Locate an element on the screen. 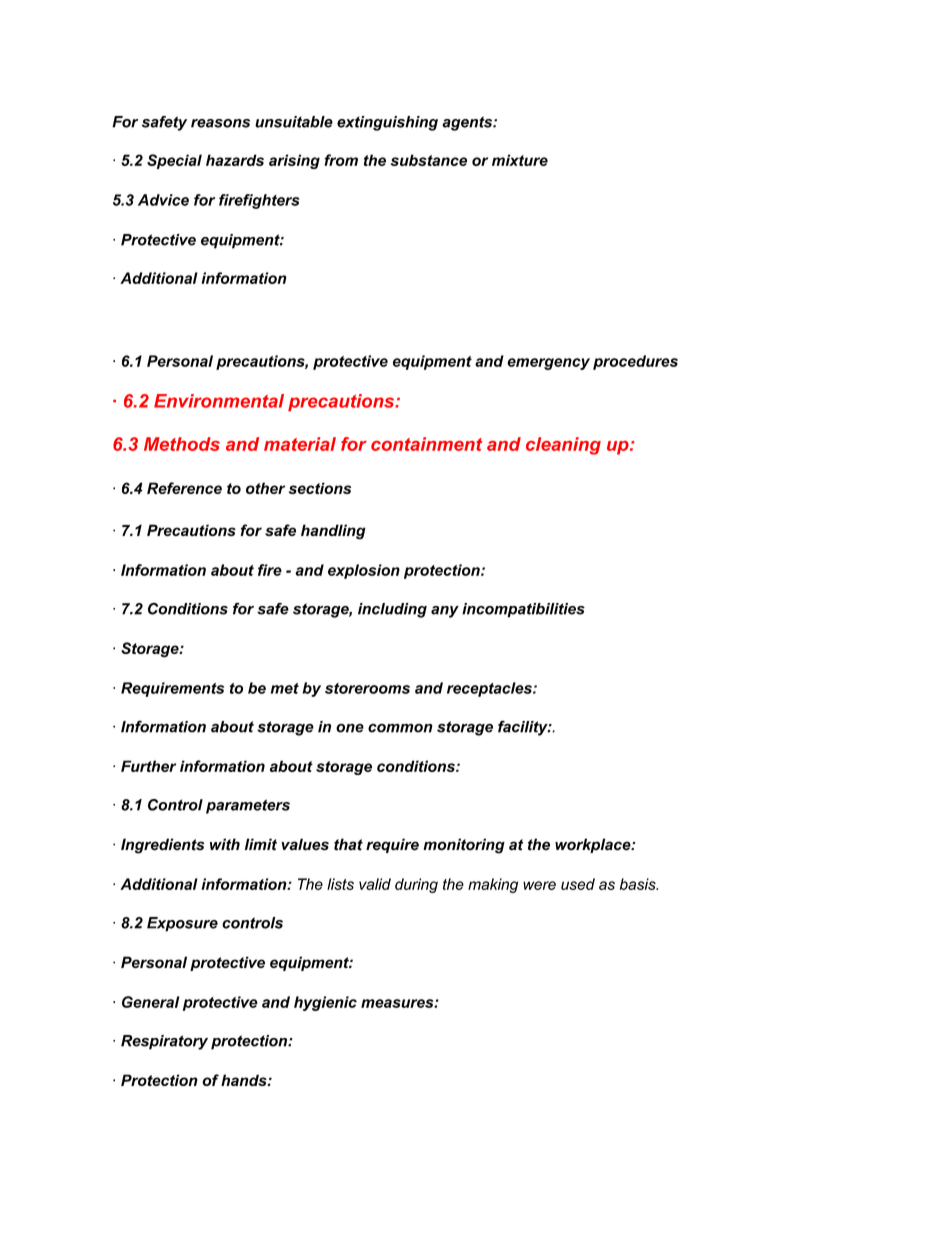  including is located at coordinates (392, 610).
